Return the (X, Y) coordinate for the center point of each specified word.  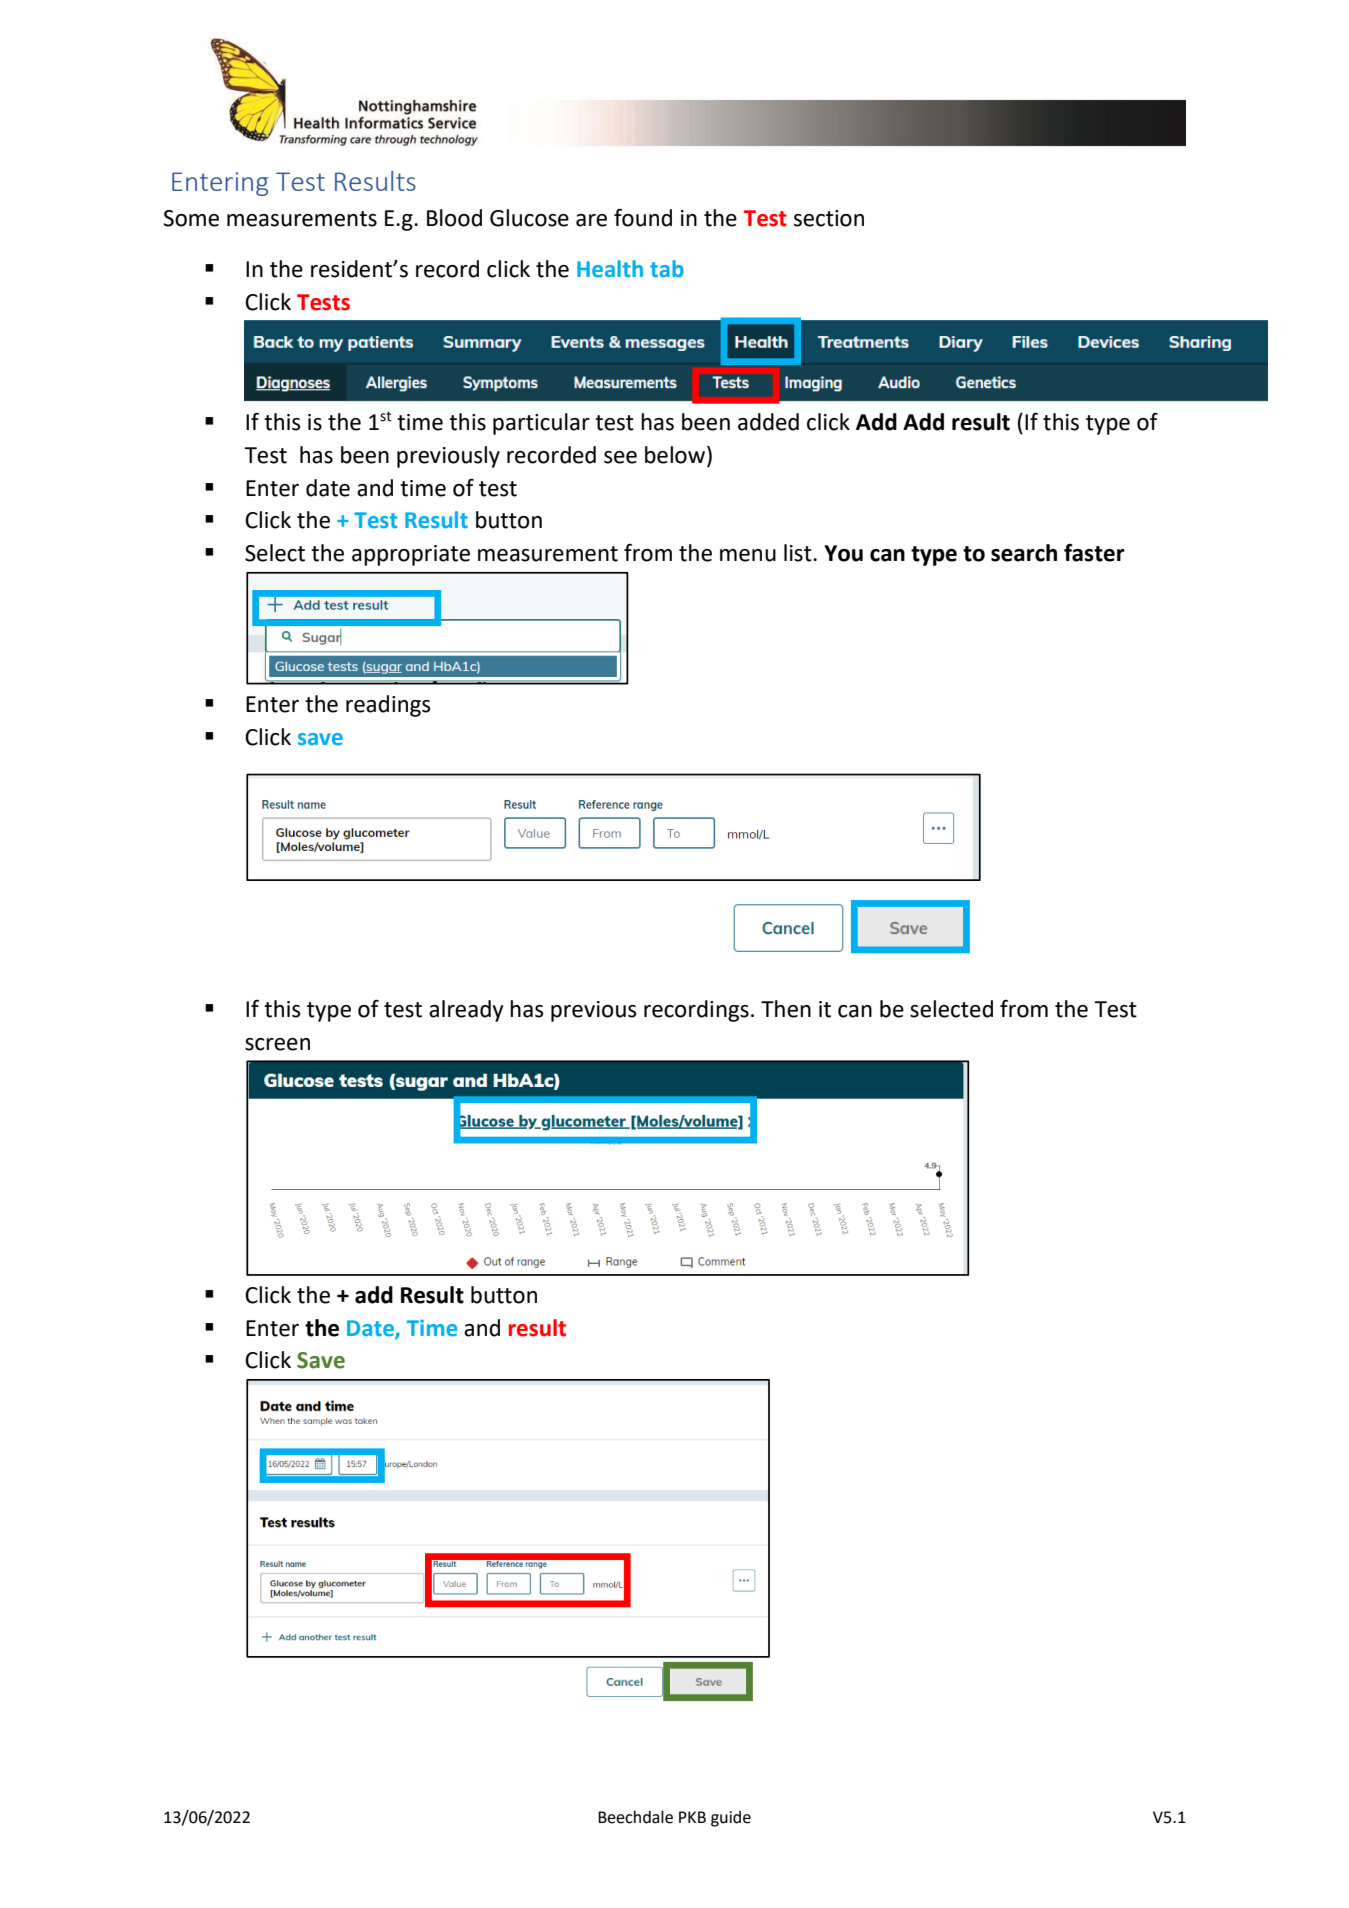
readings (388, 706)
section (829, 218)
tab (667, 268)
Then (786, 1009)
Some (191, 218)
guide (731, 1819)
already (466, 1011)
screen (277, 1044)
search (1024, 553)
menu (748, 555)
